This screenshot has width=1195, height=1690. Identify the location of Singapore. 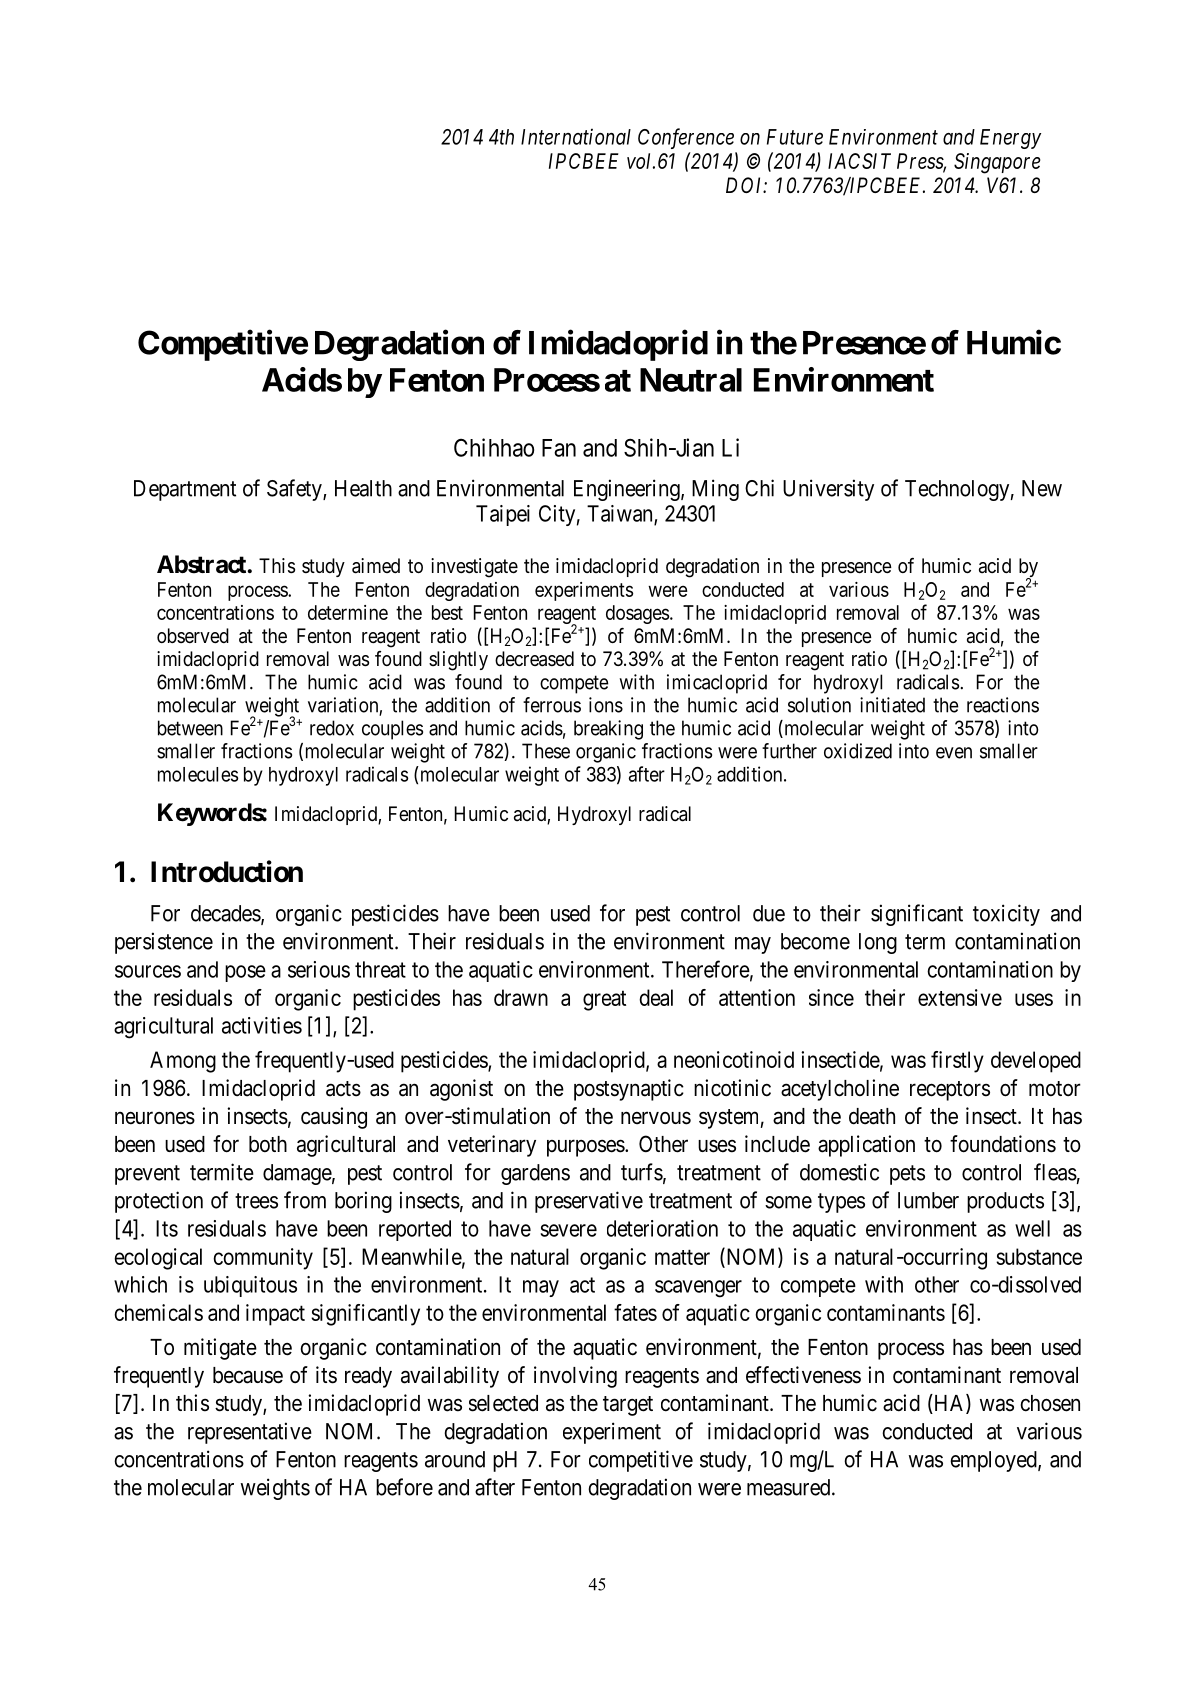
(997, 163).
